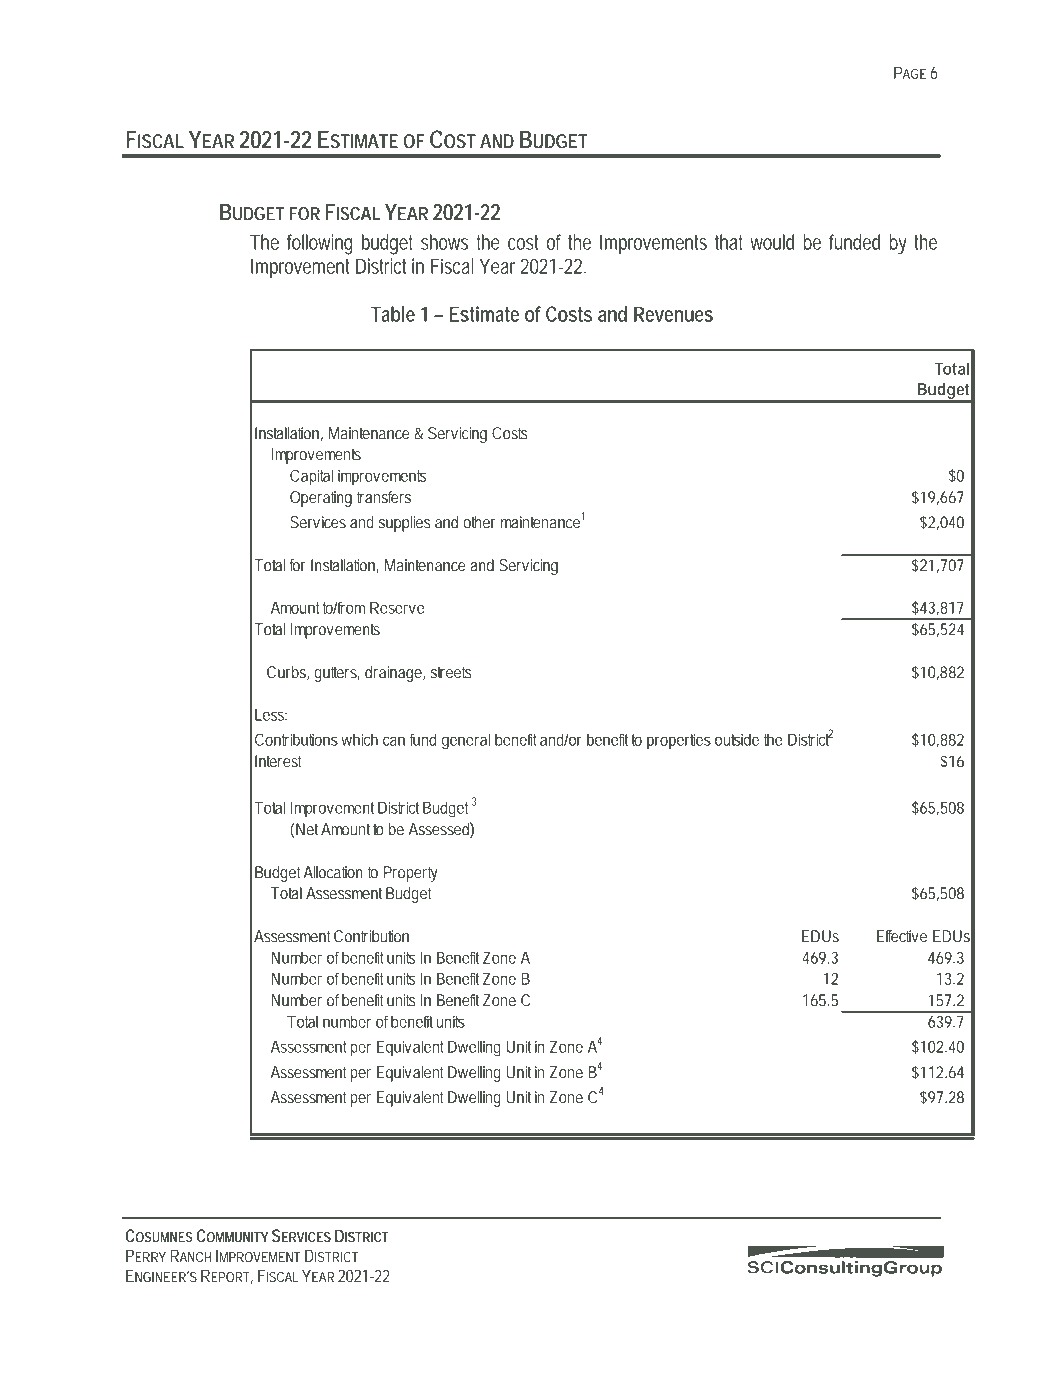  Describe the element at coordinates (902, 936) in the screenshot. I see `Effective` at that location.
